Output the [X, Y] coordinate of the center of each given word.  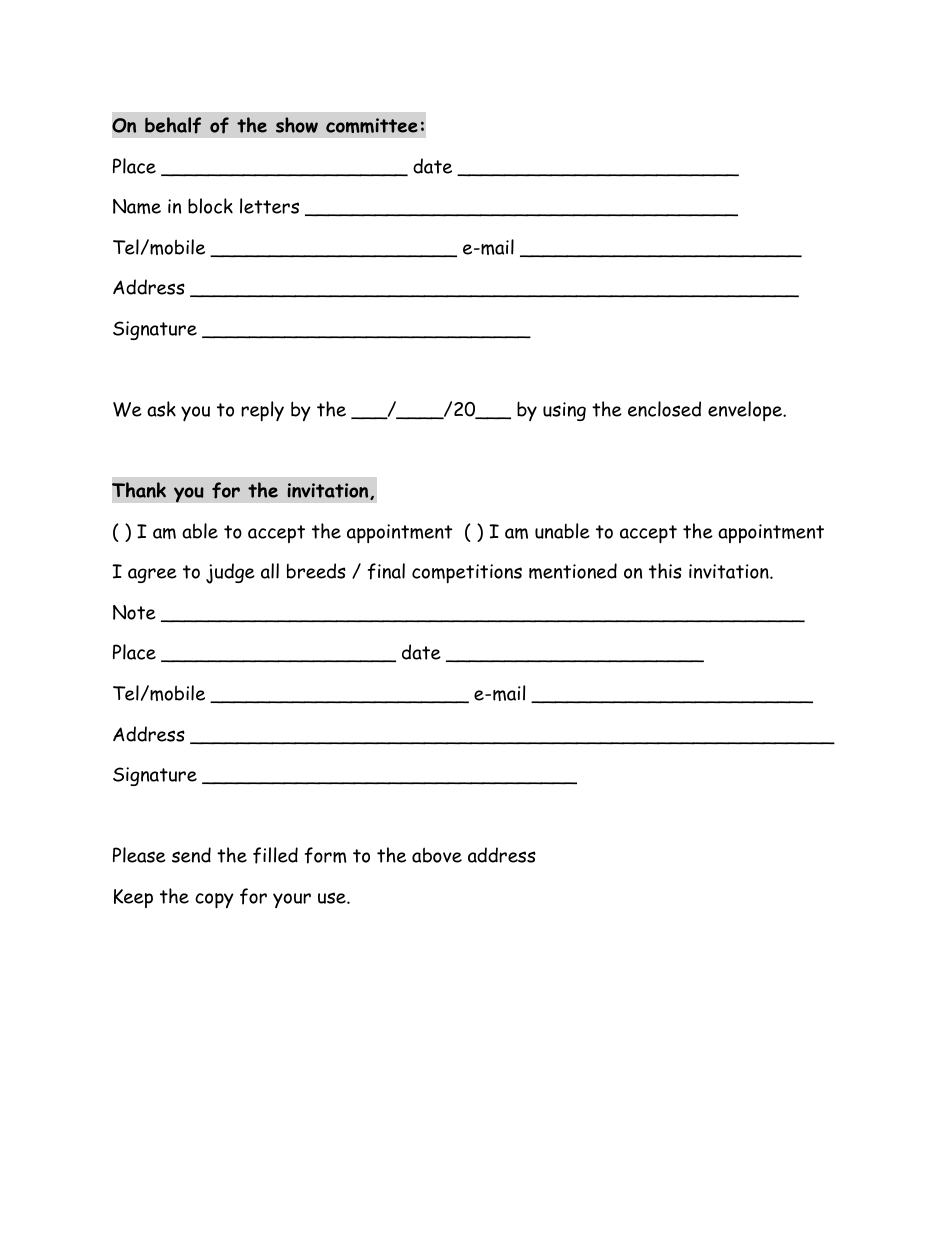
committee [372, 125]
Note [134, 612]
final [386, 571]
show [297, 125]
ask [161, 409]
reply [262, 411]
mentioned [573, 571]
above [437, 855]
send [191, 855]
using [564, 411]
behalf [173, 125]
